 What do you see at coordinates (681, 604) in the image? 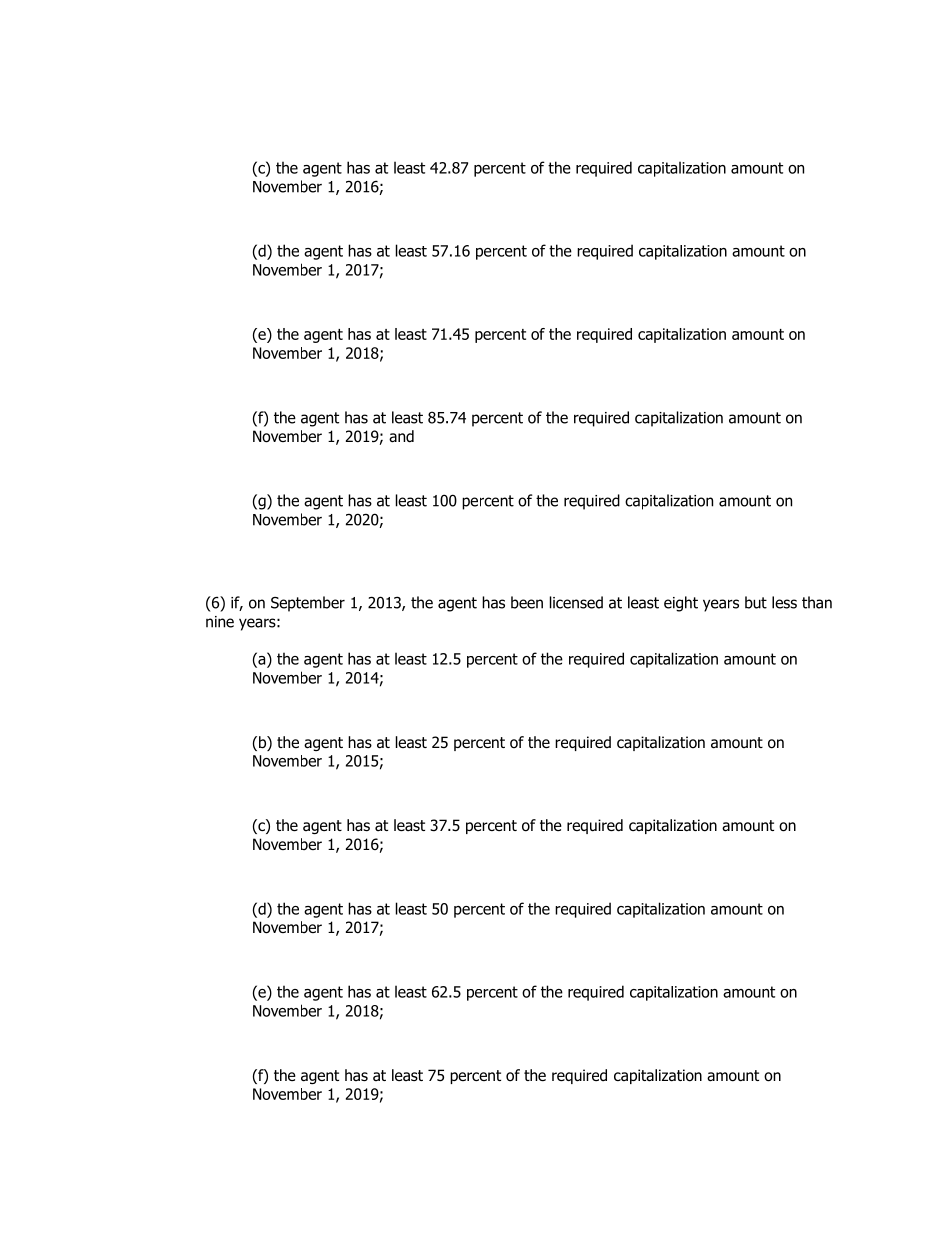
I see `eight` at bounding box center [681, 604].
